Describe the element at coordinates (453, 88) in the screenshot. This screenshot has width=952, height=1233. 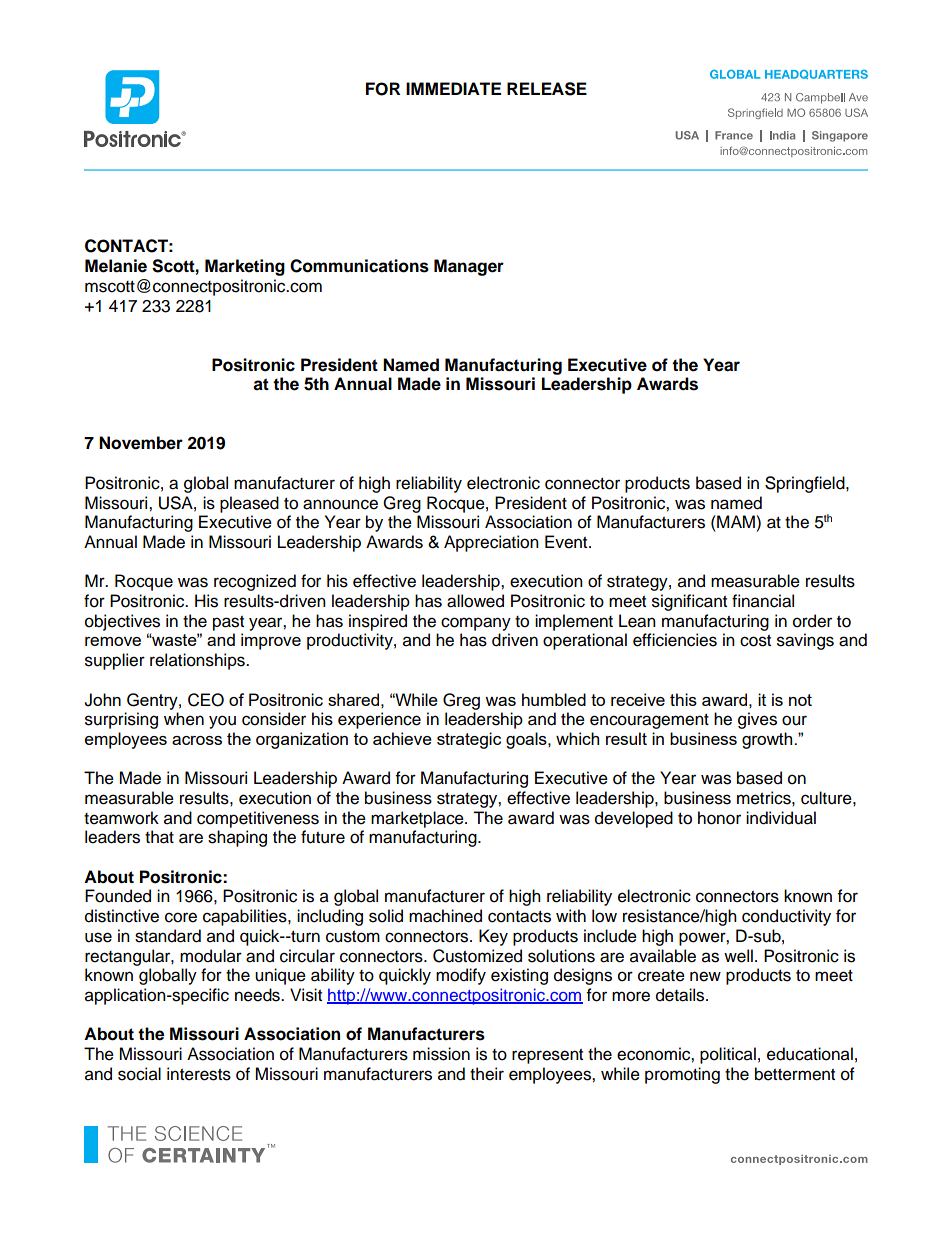
I see `IMMEDIATE` at that location.
